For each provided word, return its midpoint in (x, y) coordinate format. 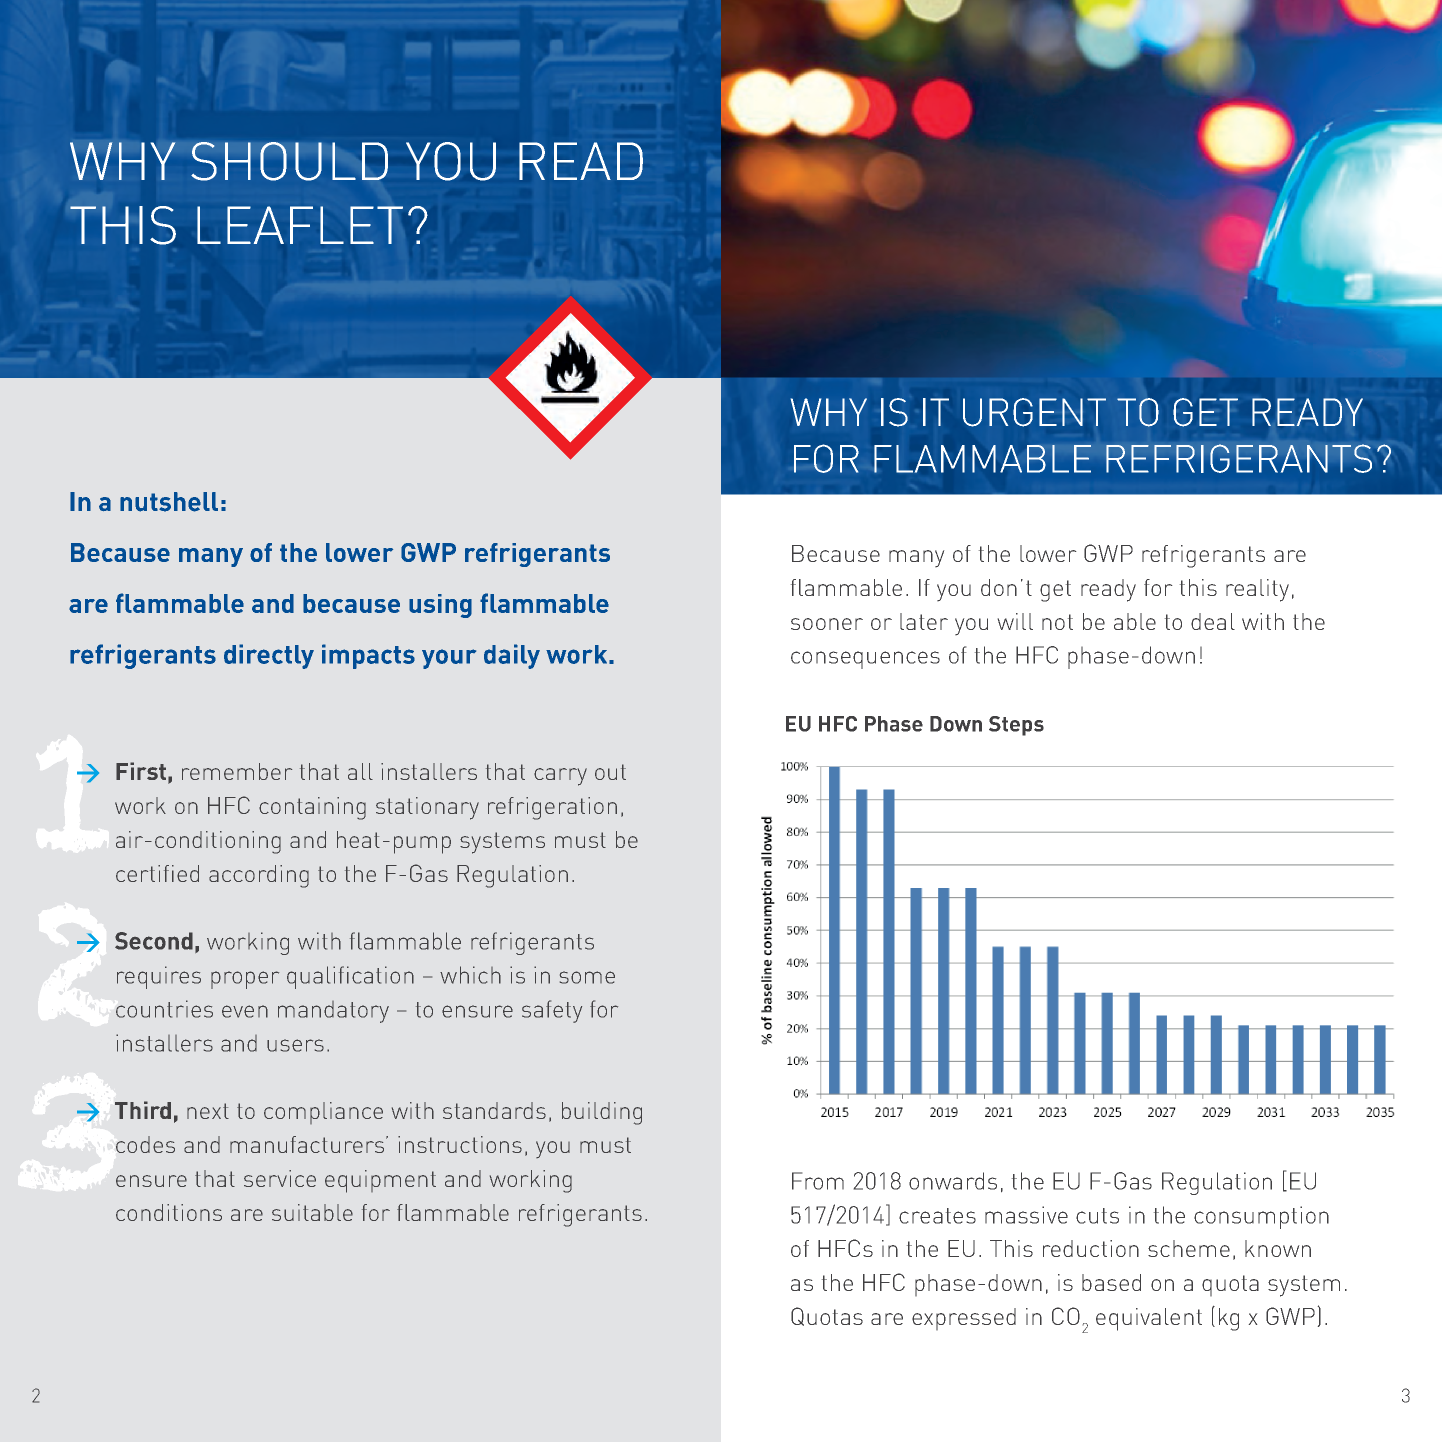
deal (1213, 621)
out (610, 772)
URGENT (1034, 412)
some (587, 977)
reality (1257, 590)
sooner (827, 624)
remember (237, 771)
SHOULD (289, 161)
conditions (169, 1212)
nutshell (169, 502)
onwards (953, 1181)
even (245, 1011)
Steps (1016, 726)
